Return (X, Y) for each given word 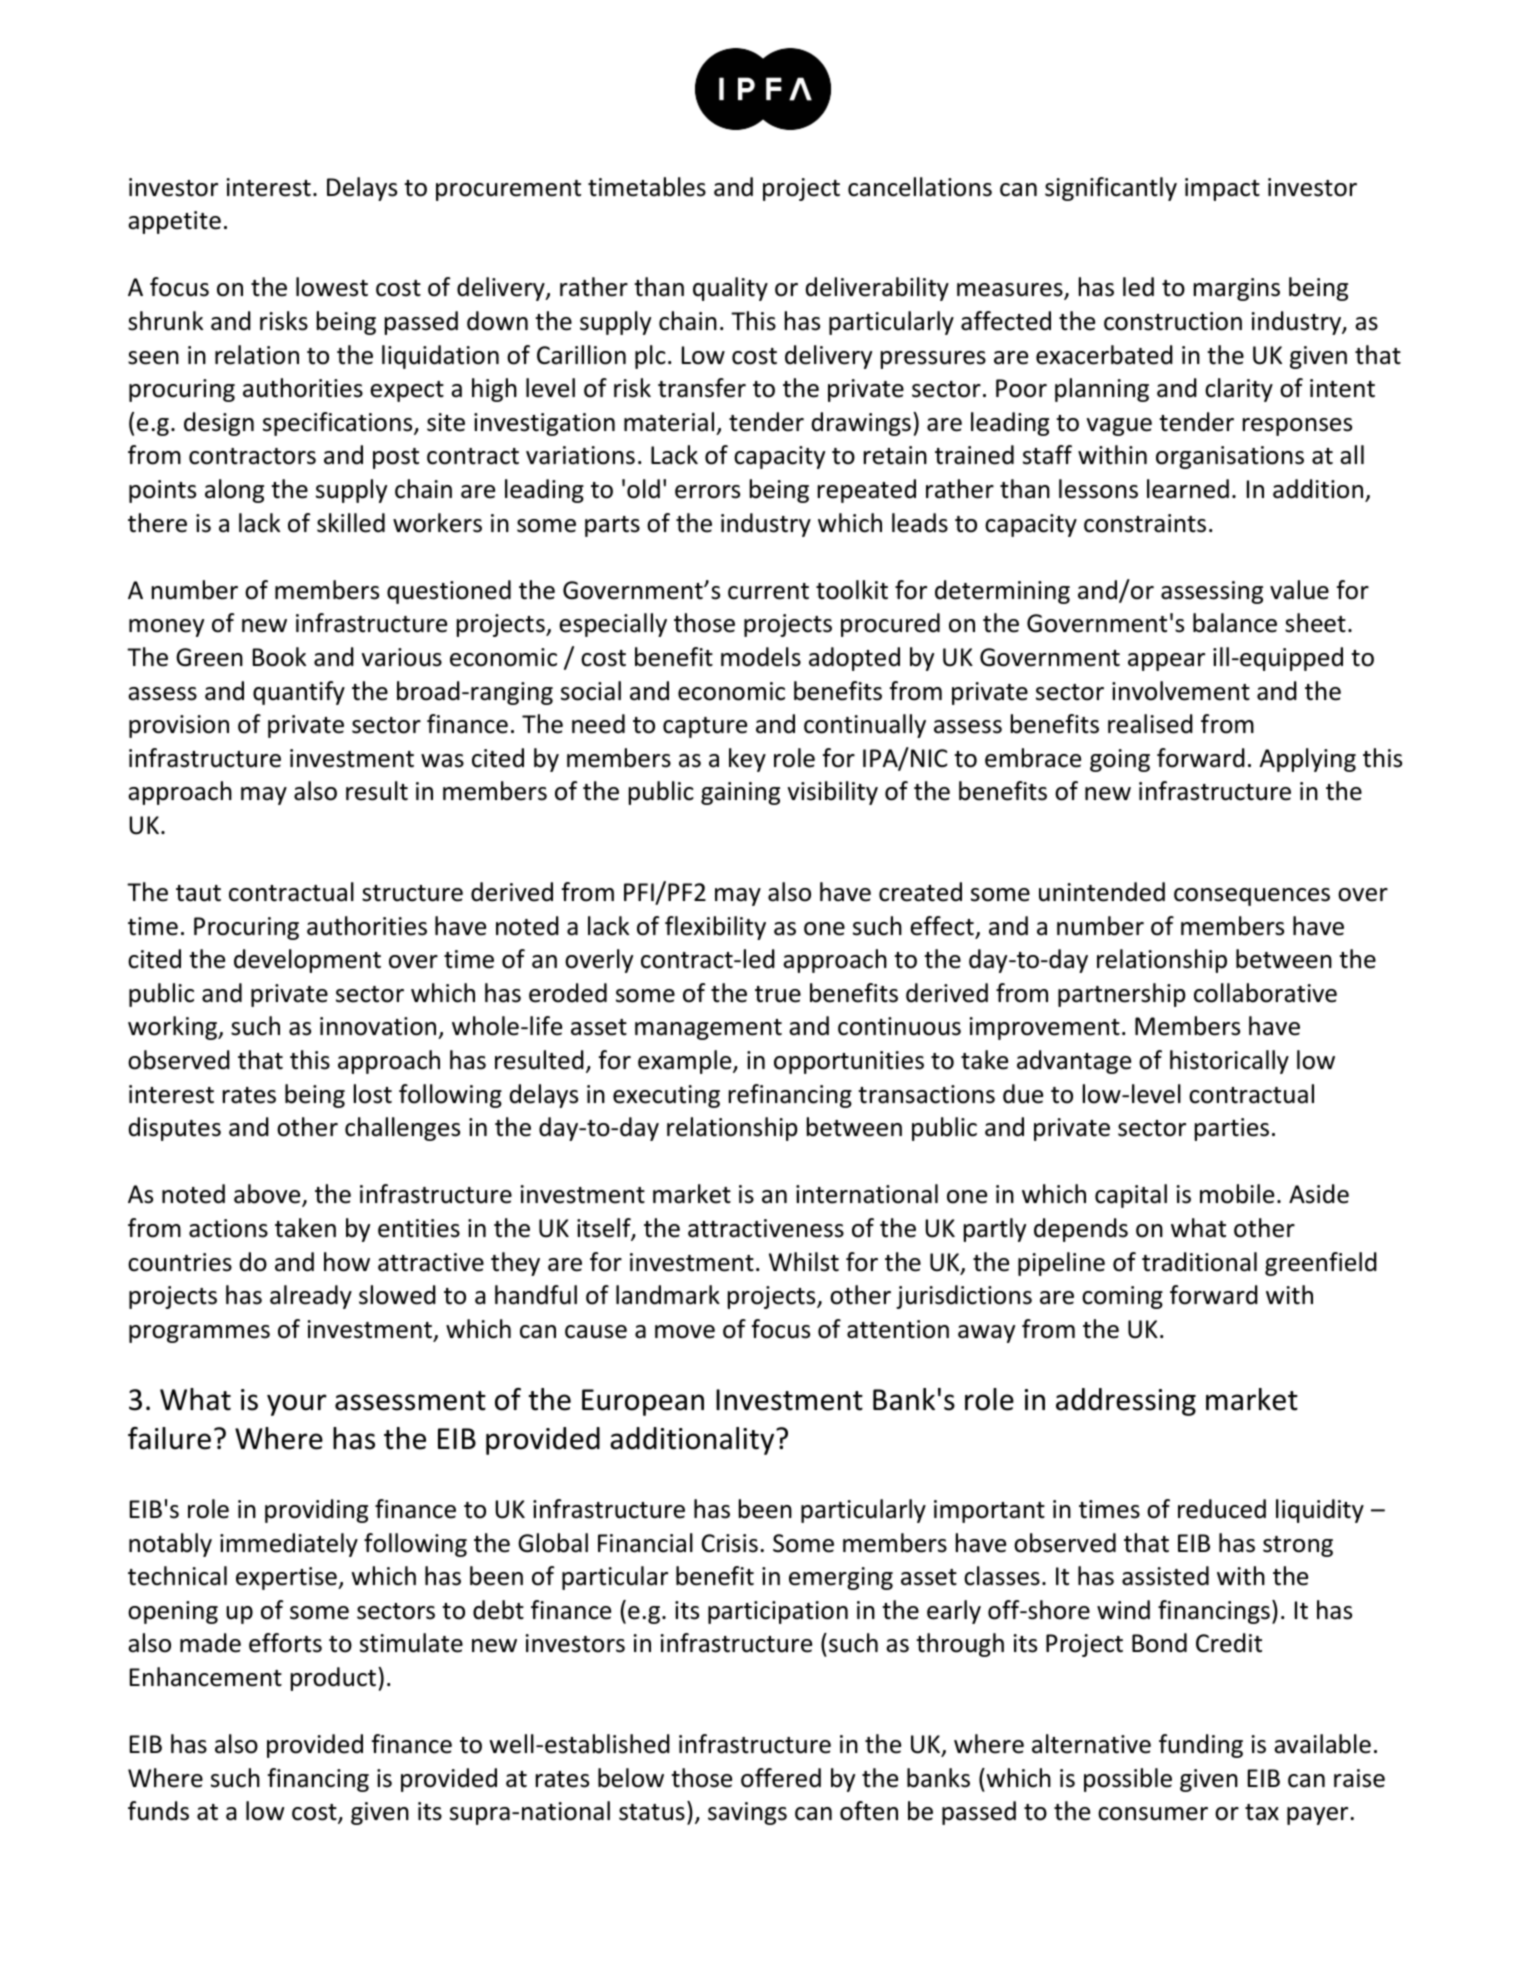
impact (1222, 189)
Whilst (804, 1262)
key (747, 760)
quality (730, 289)
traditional (1199, 1262)
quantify (299, 693)
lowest (332, 287)
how (347, 1262)
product (335, 1679)
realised (1150, 724)
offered (781, 1778)
